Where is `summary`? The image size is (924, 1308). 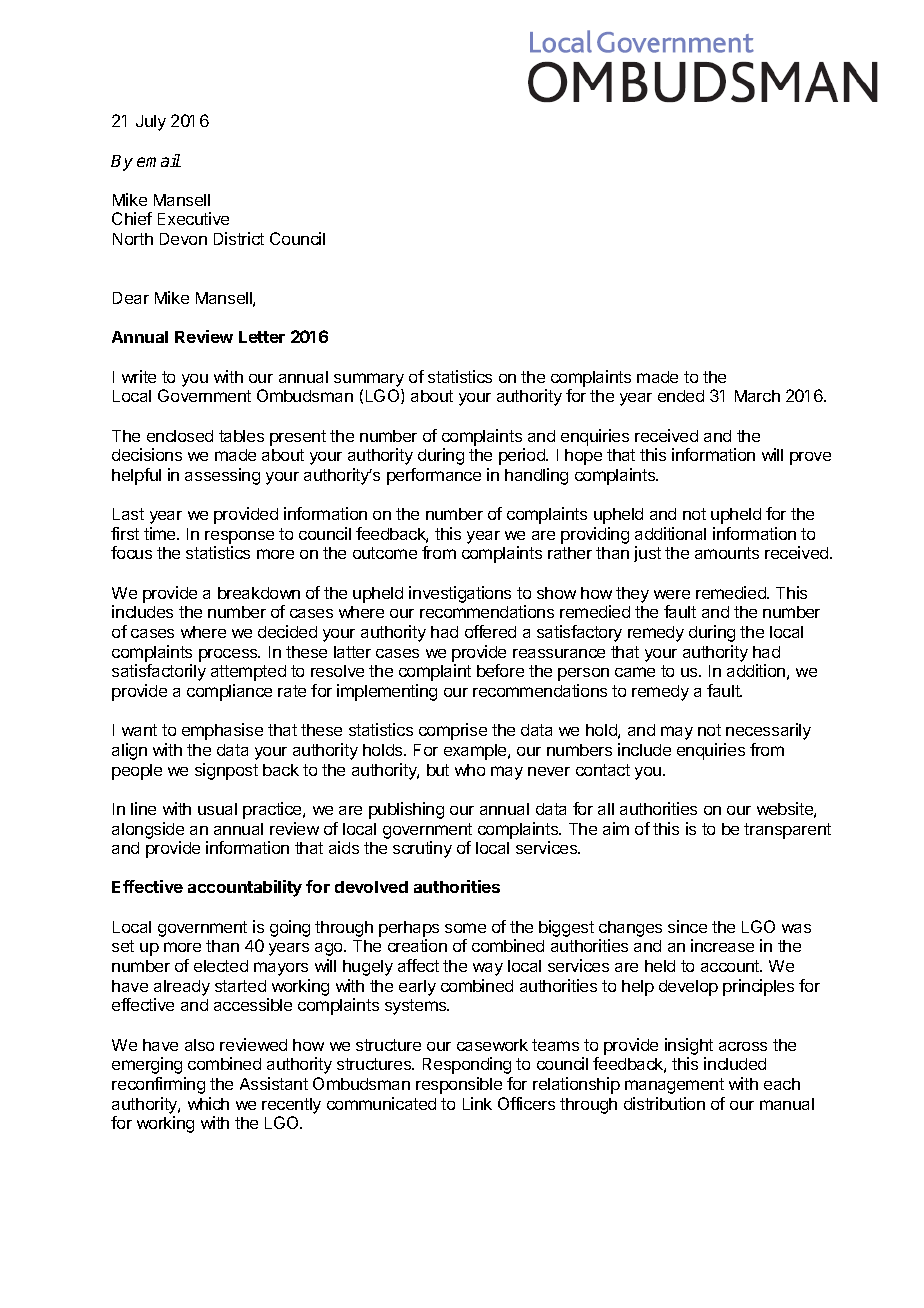 summary is located at coordinates (369, 380).
